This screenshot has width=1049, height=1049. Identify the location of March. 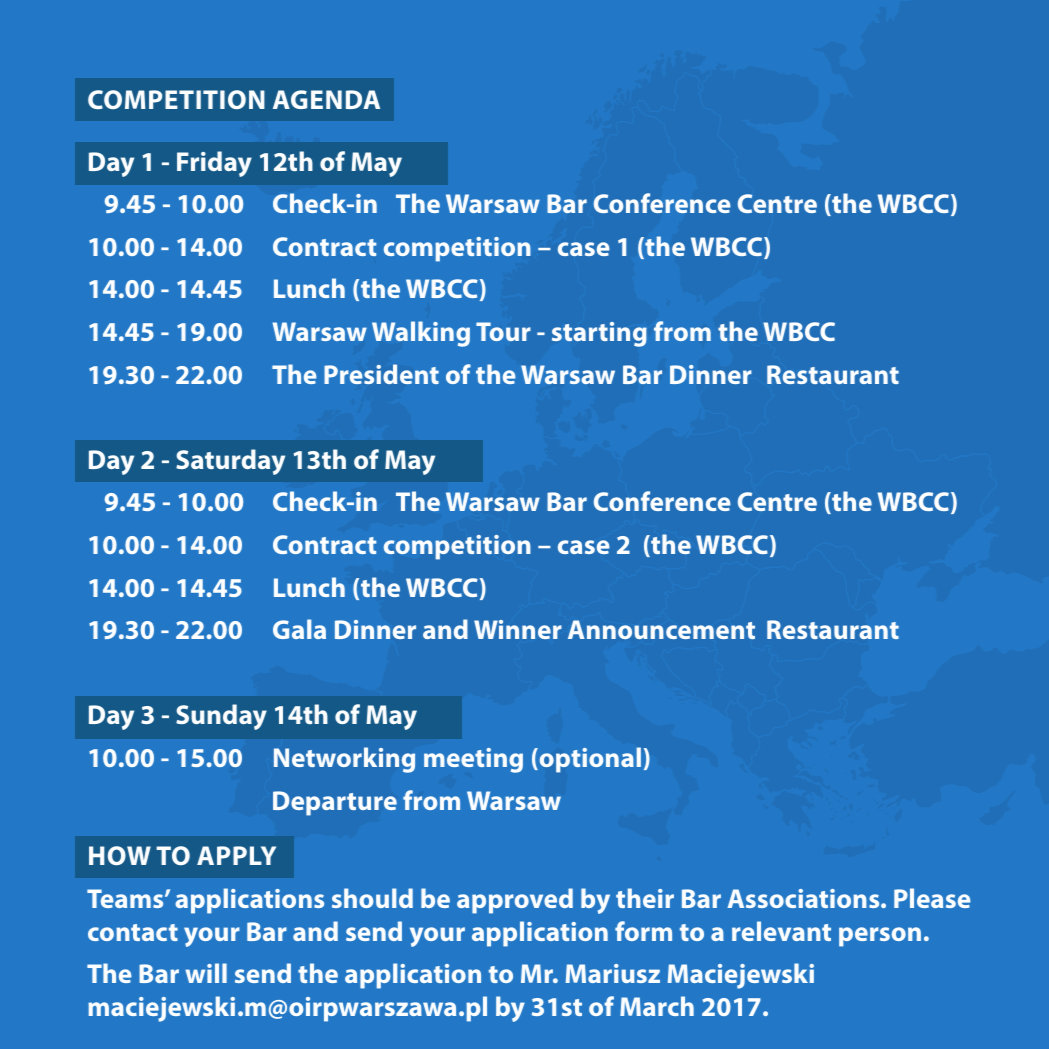
(657, 1006).
